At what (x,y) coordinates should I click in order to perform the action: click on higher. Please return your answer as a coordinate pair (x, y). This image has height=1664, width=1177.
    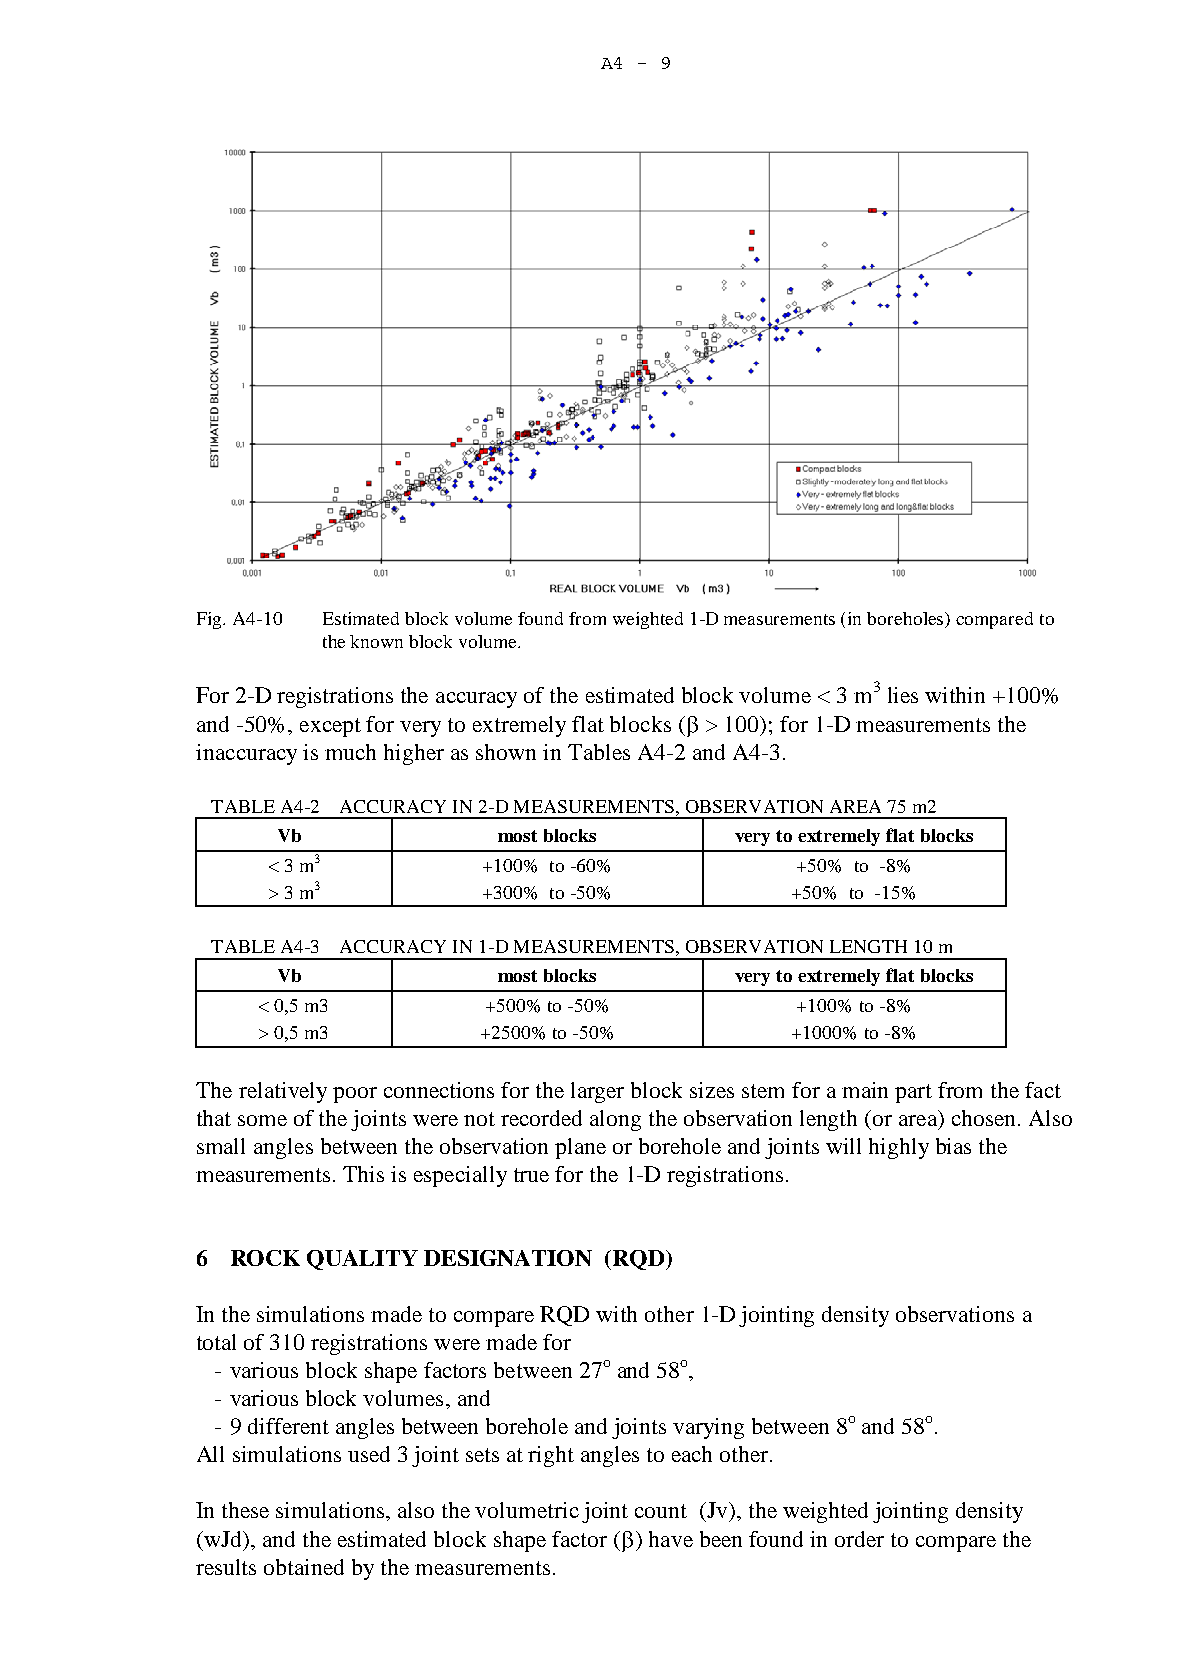
    Looking at the image, I should click on (414, 754).
